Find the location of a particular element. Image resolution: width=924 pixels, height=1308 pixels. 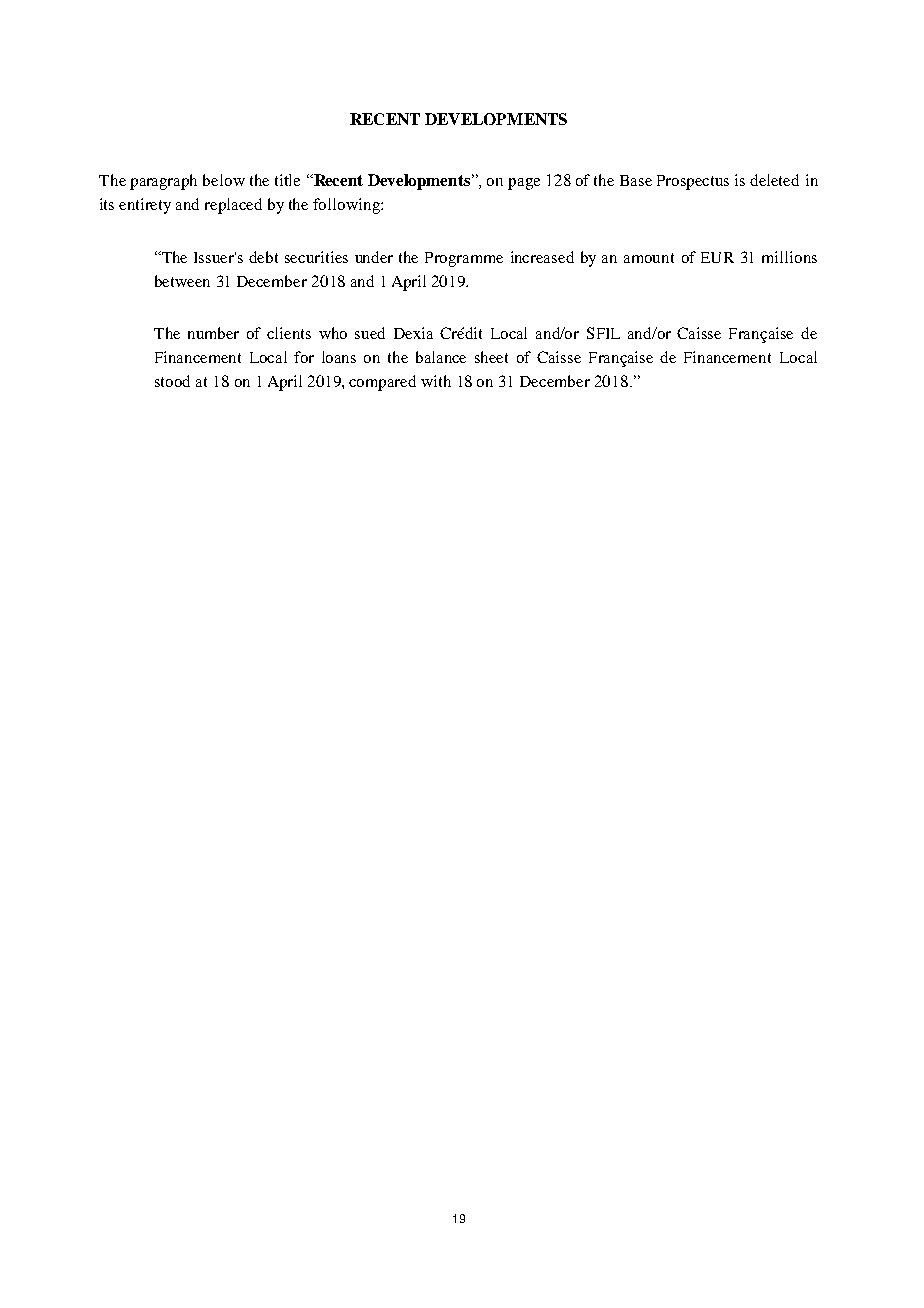

sheet is located at coordinates (491, 357).
